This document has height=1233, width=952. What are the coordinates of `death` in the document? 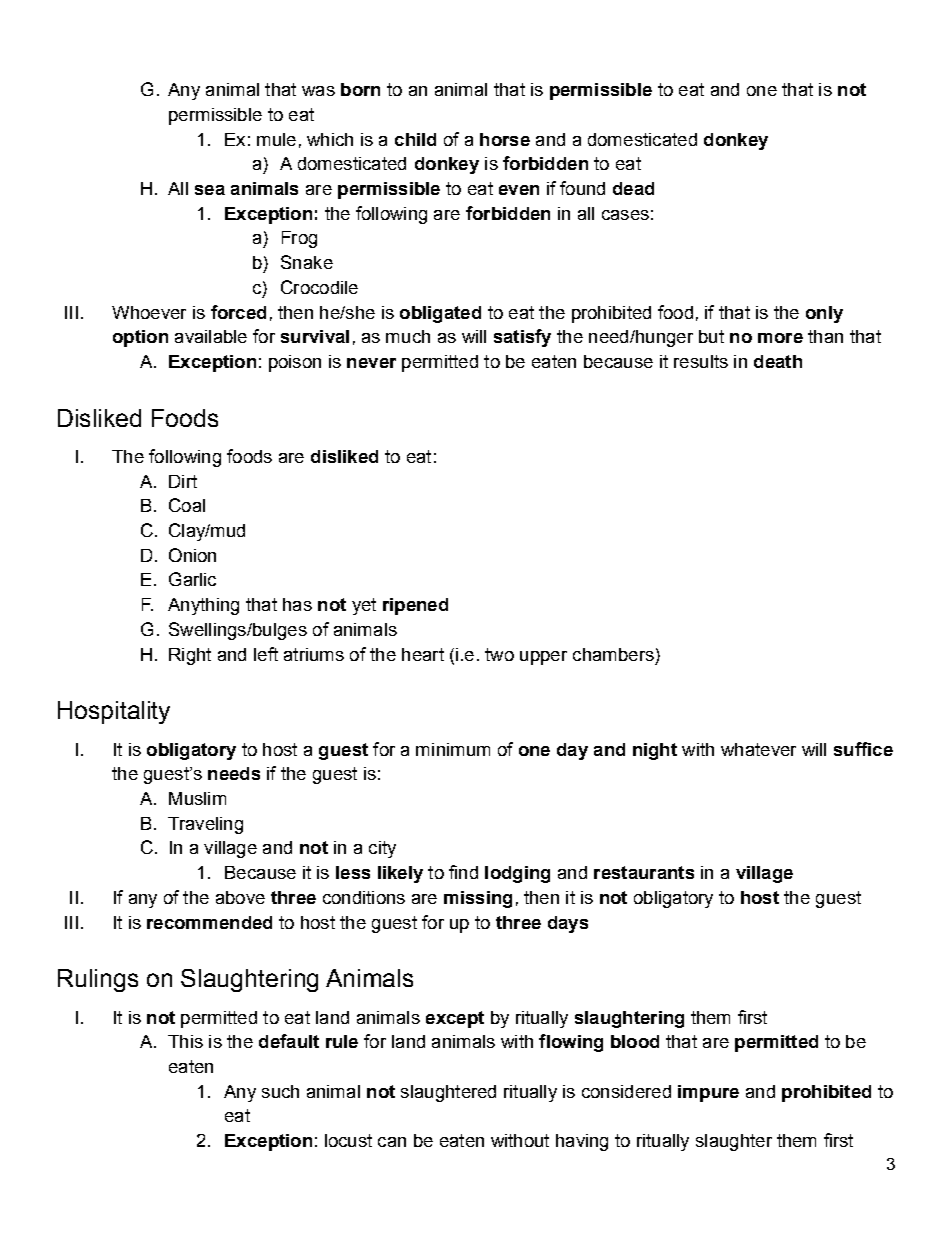 It's located at (778, 361).
